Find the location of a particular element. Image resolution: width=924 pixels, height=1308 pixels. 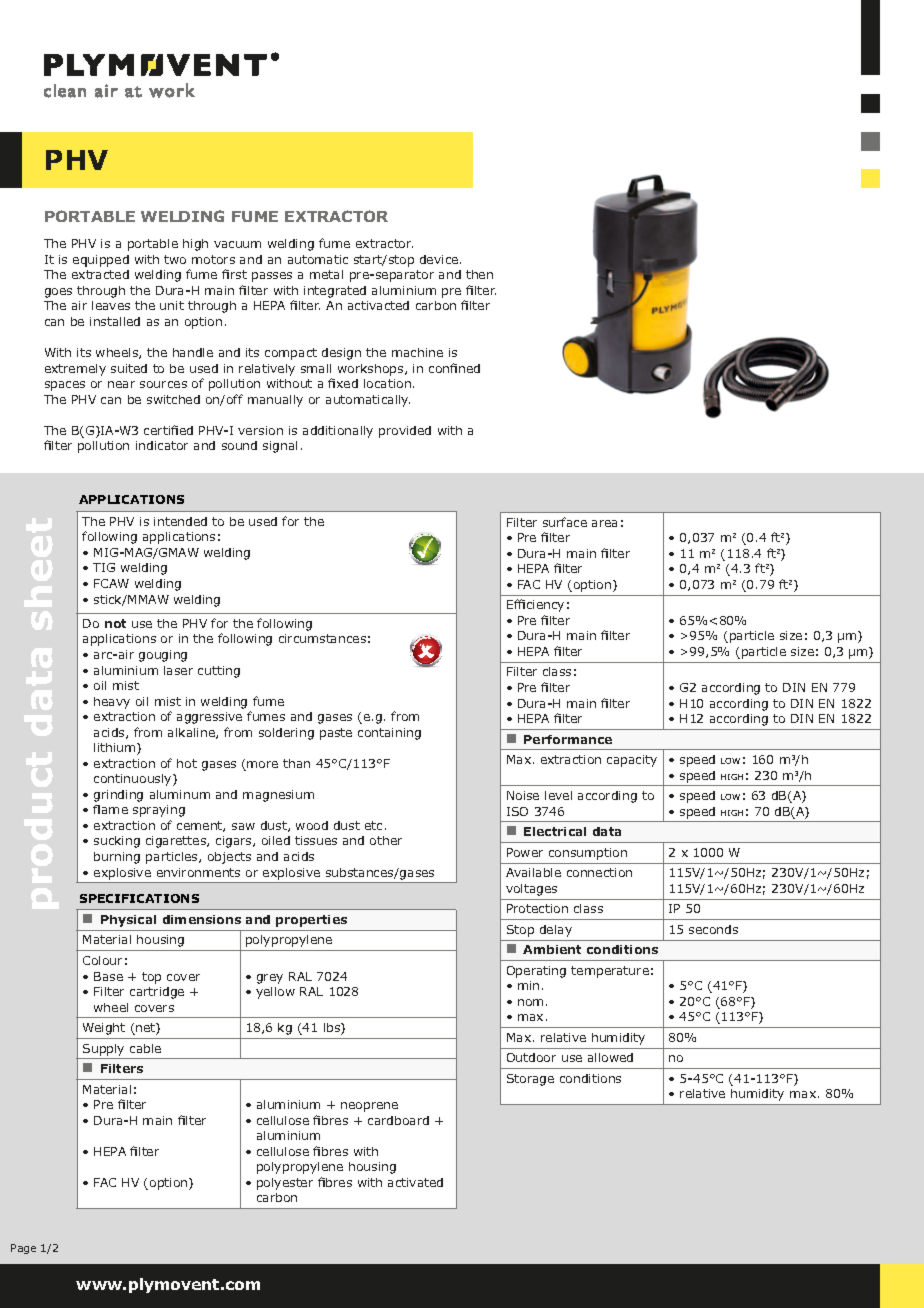

connection is located at coordinates (599, 872).
